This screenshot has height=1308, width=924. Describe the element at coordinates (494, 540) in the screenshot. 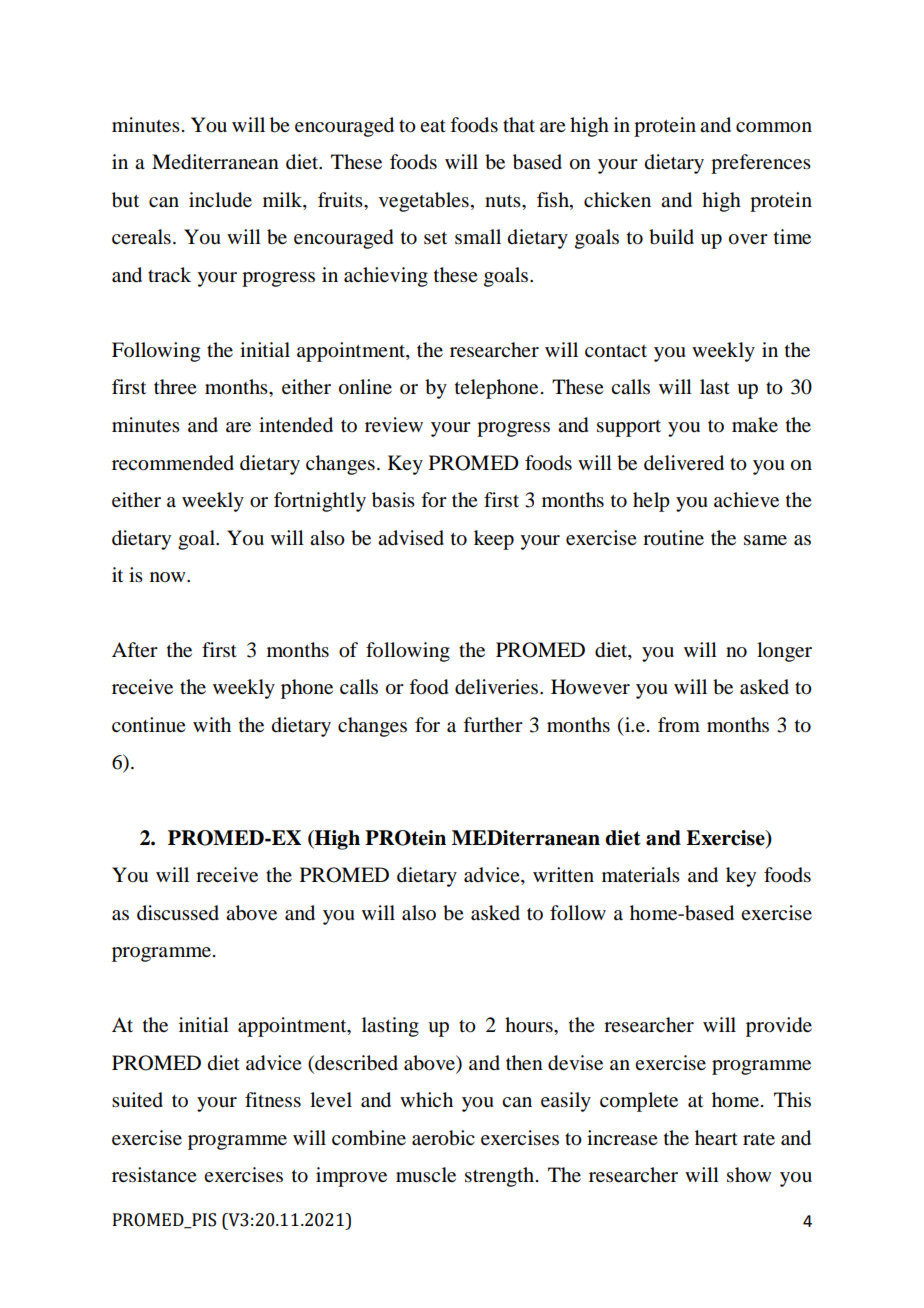

I see `keep` at that location.
